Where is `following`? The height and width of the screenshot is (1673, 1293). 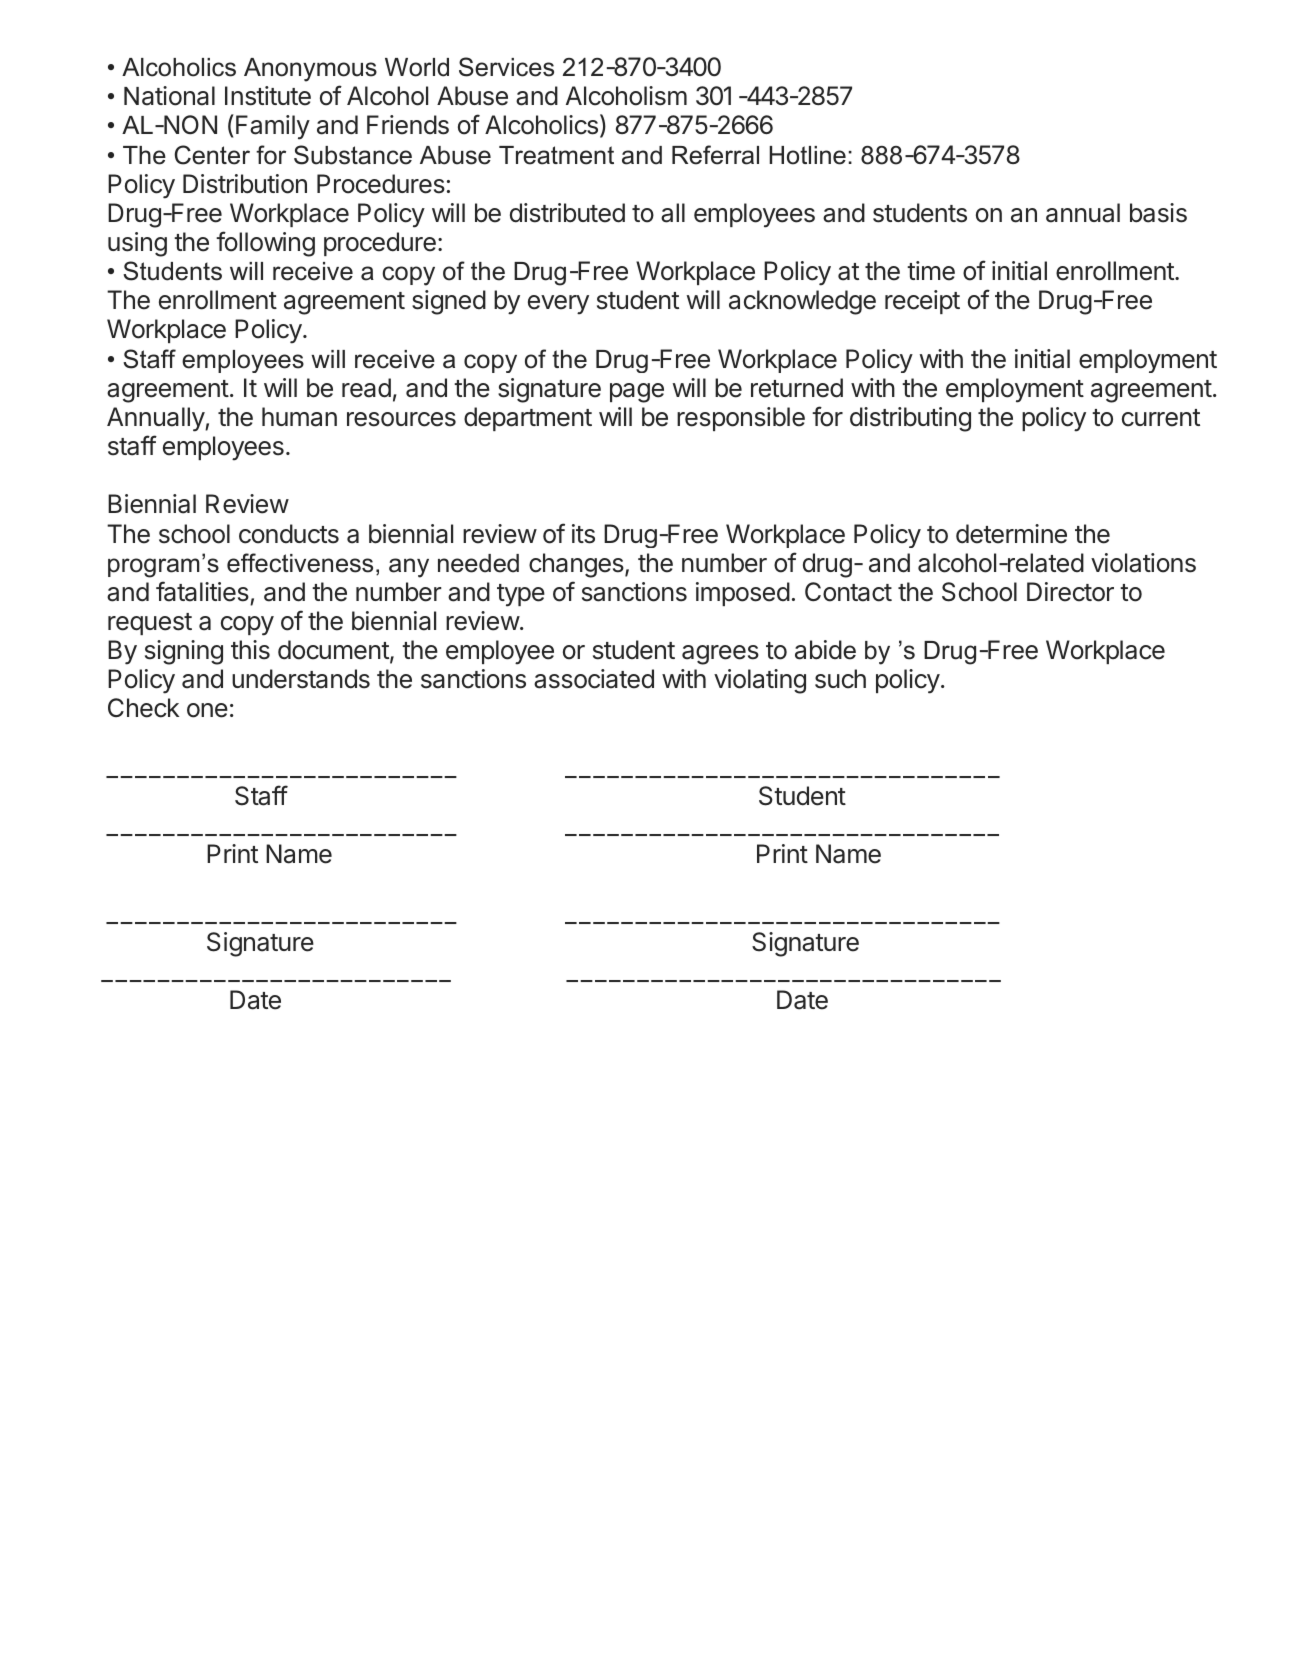 following is located at coordinates (265, 244).
